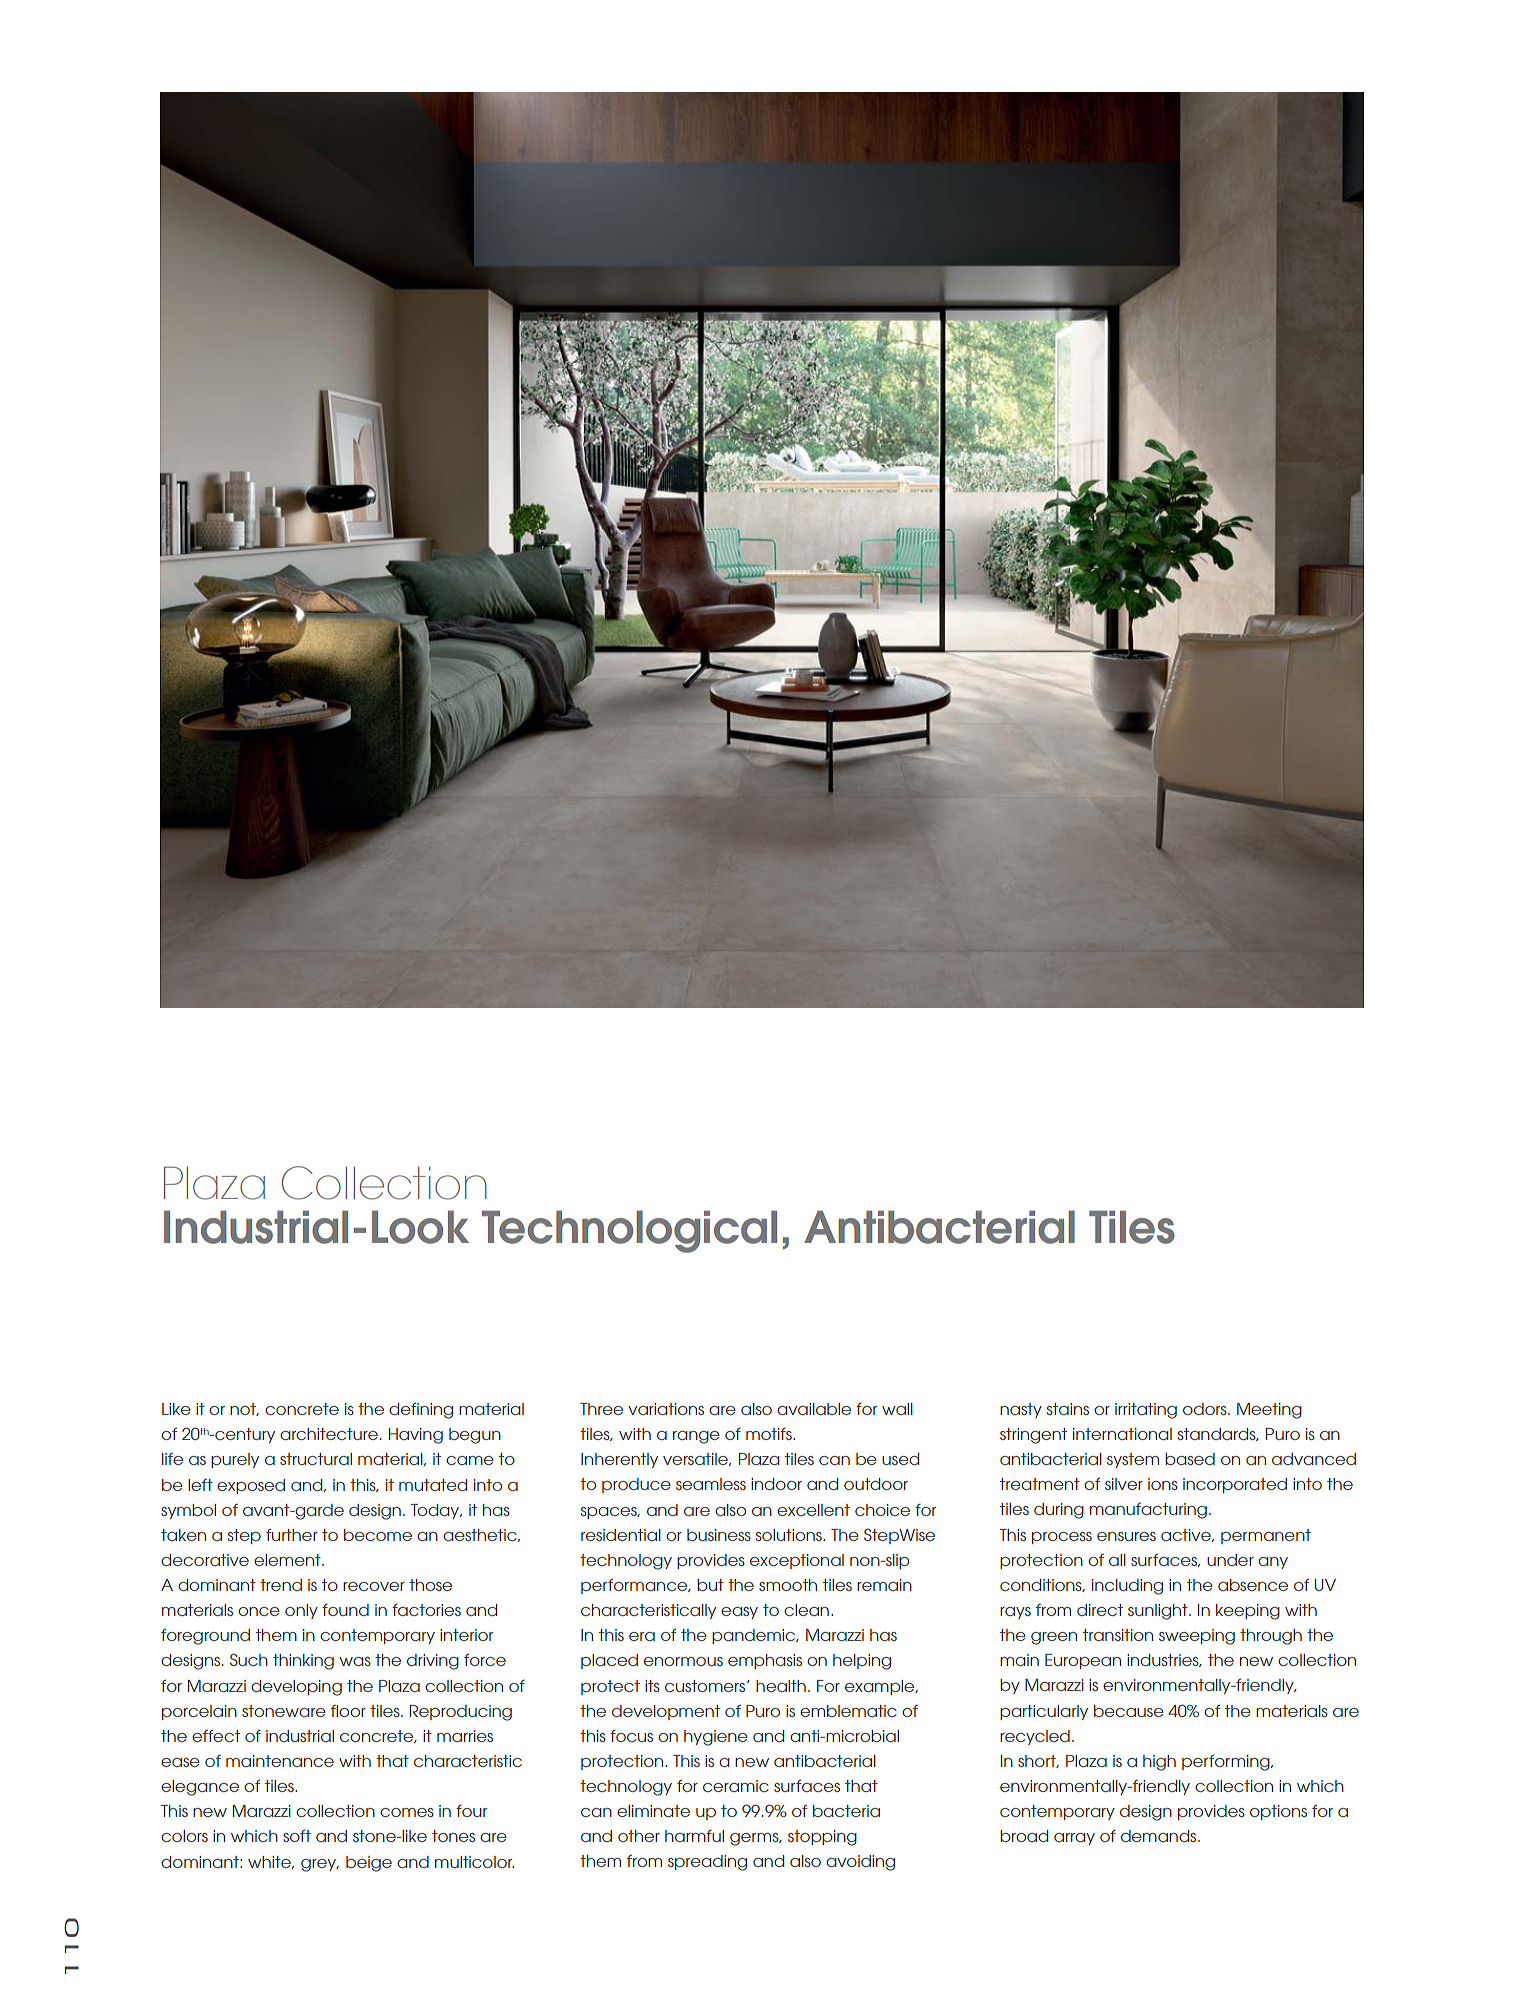  Describe the element at coordinates (770, 1433) in the screenshot. I see `motifs` at that location.
